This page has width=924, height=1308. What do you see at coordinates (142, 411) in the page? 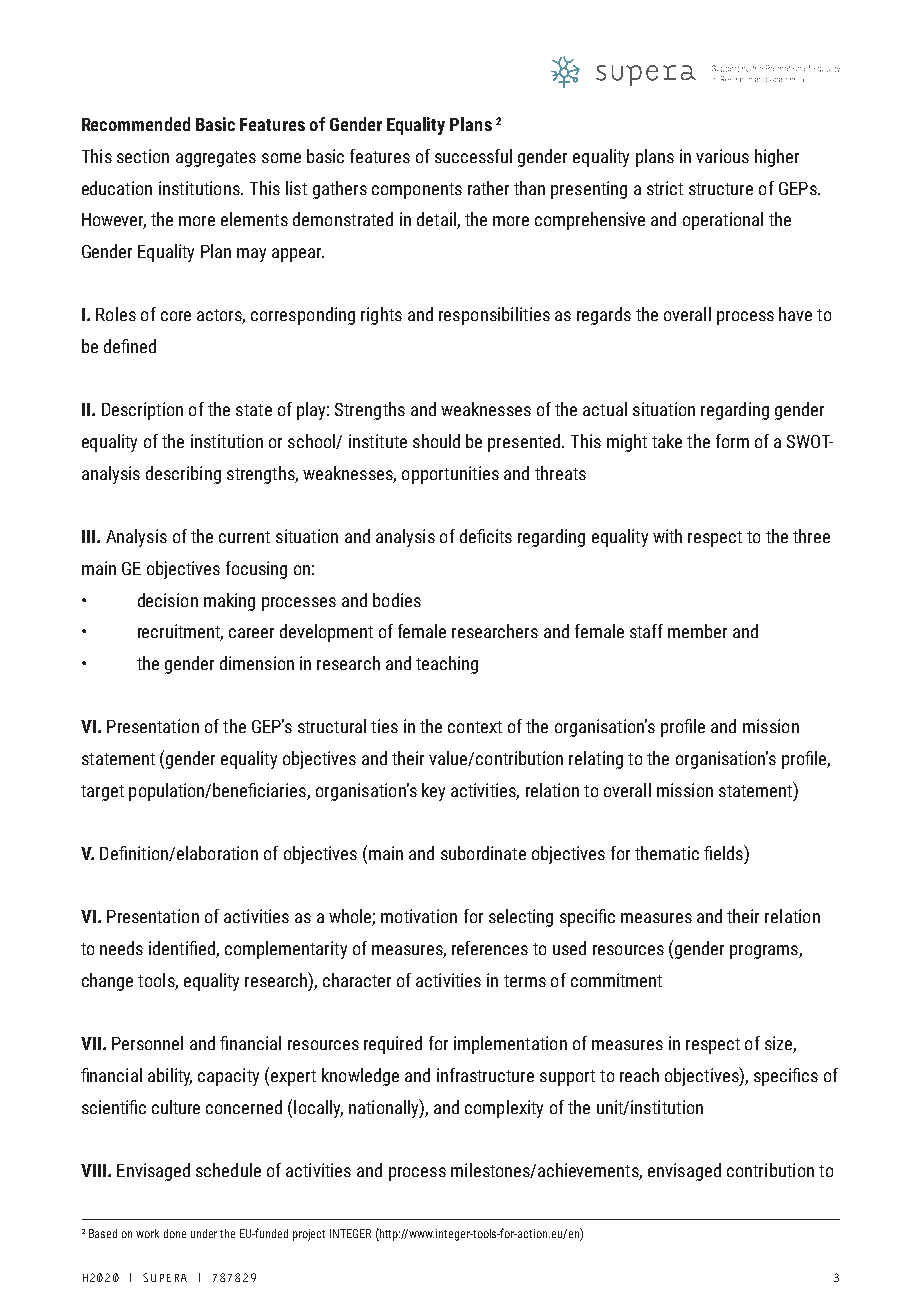
I see `Description` at bounding box center [142, 411].
